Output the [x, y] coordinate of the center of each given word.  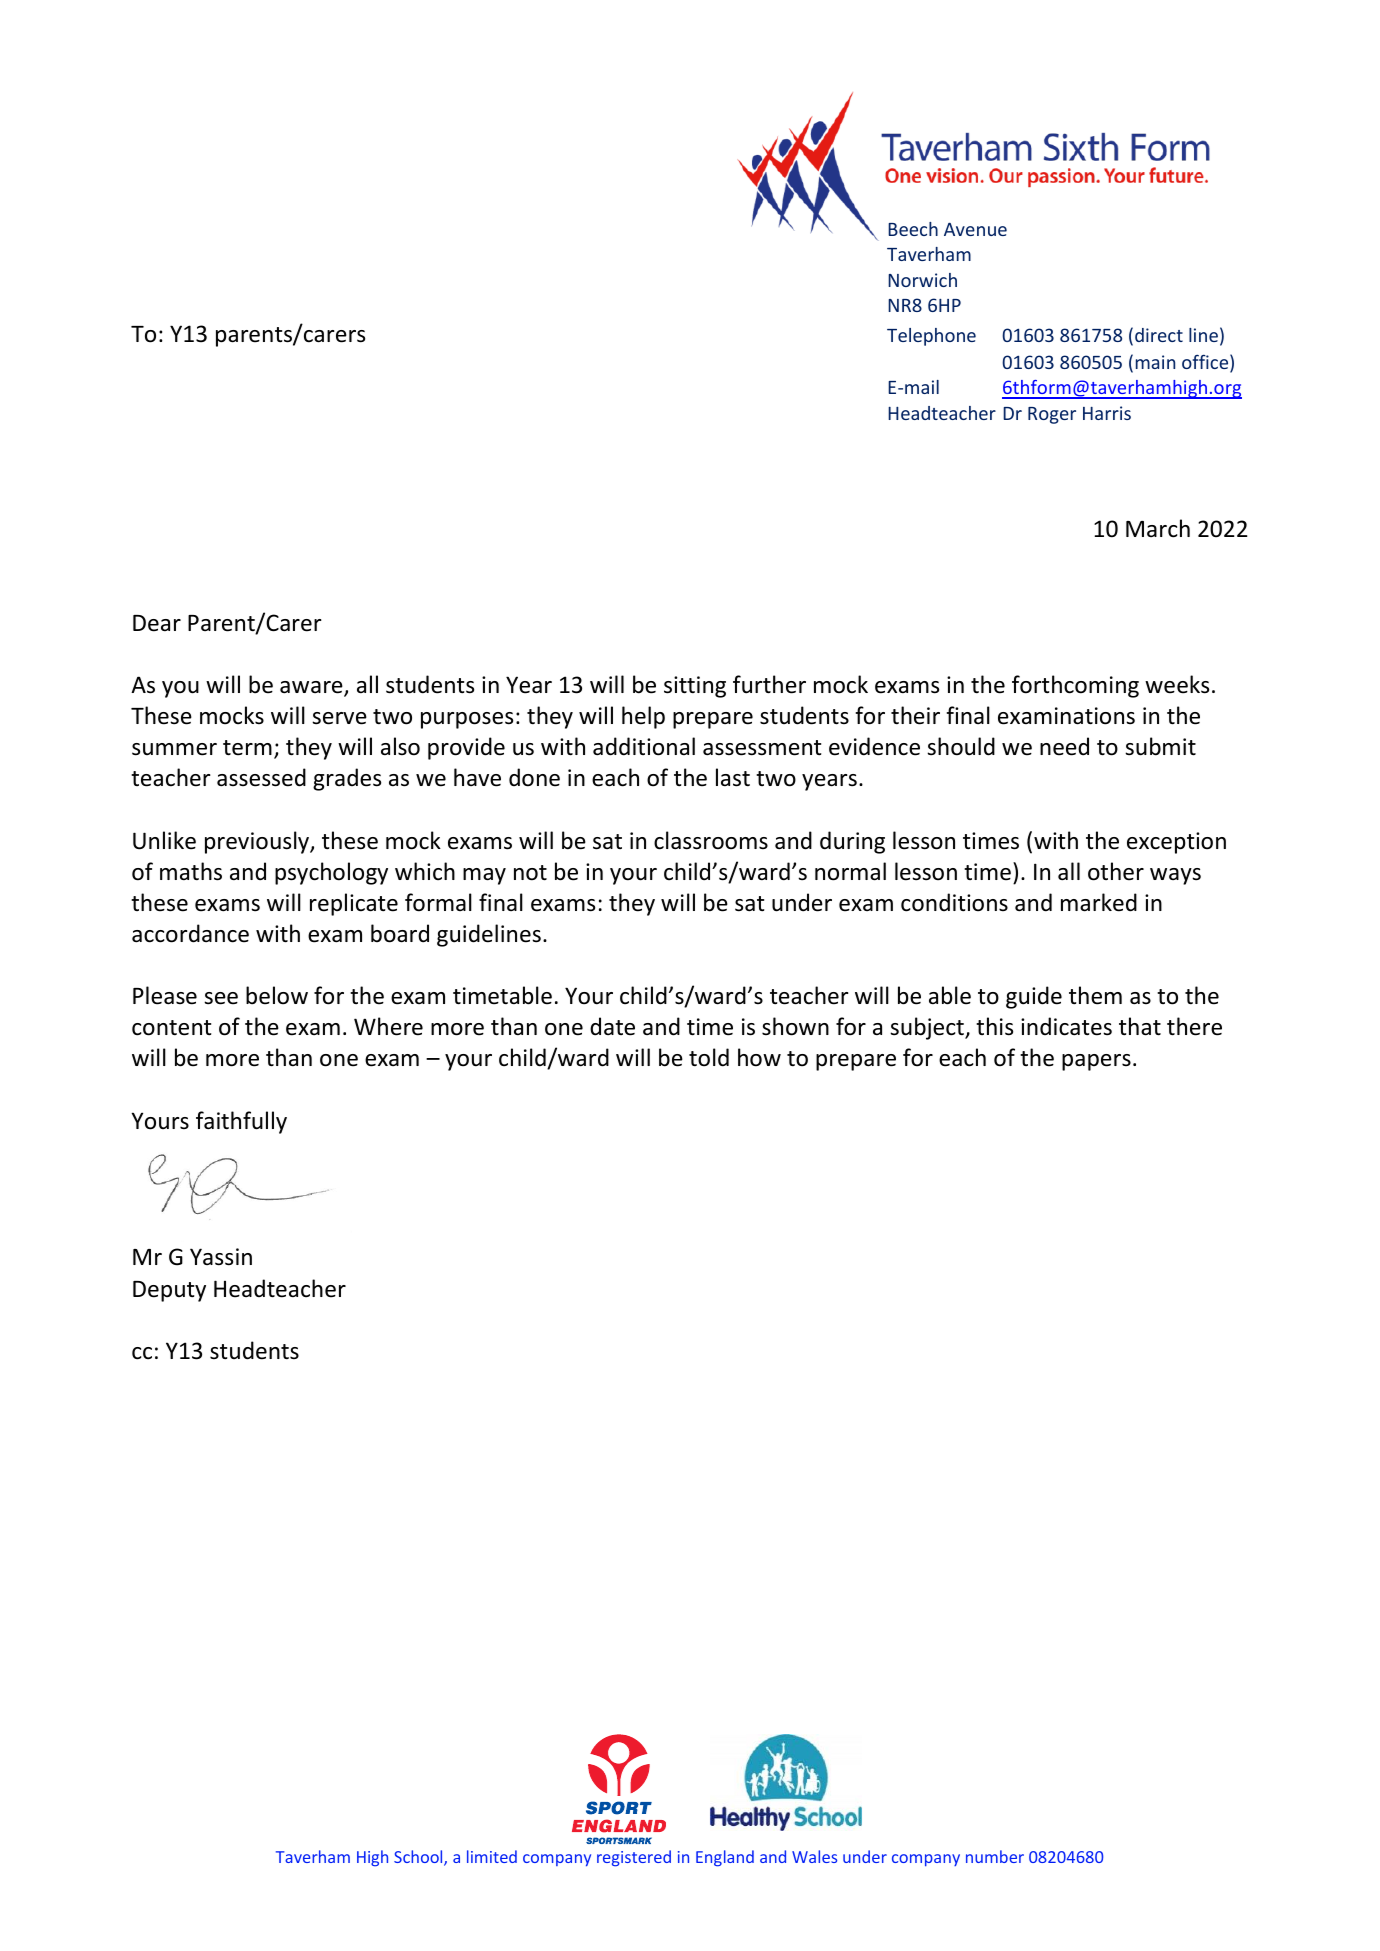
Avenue [975, 229]
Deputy [169, 1291]
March [1158, 528]
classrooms [711, 840]
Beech [913, 229]
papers [1096, 1062]
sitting [695, 687]
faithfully [241, 1122]
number [995, 1856]
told [709, 1057]
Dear [157, 623]
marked [1099, 902]
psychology [331, 873]
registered [634, 1858]
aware [312, 688]
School [419, 1858]
